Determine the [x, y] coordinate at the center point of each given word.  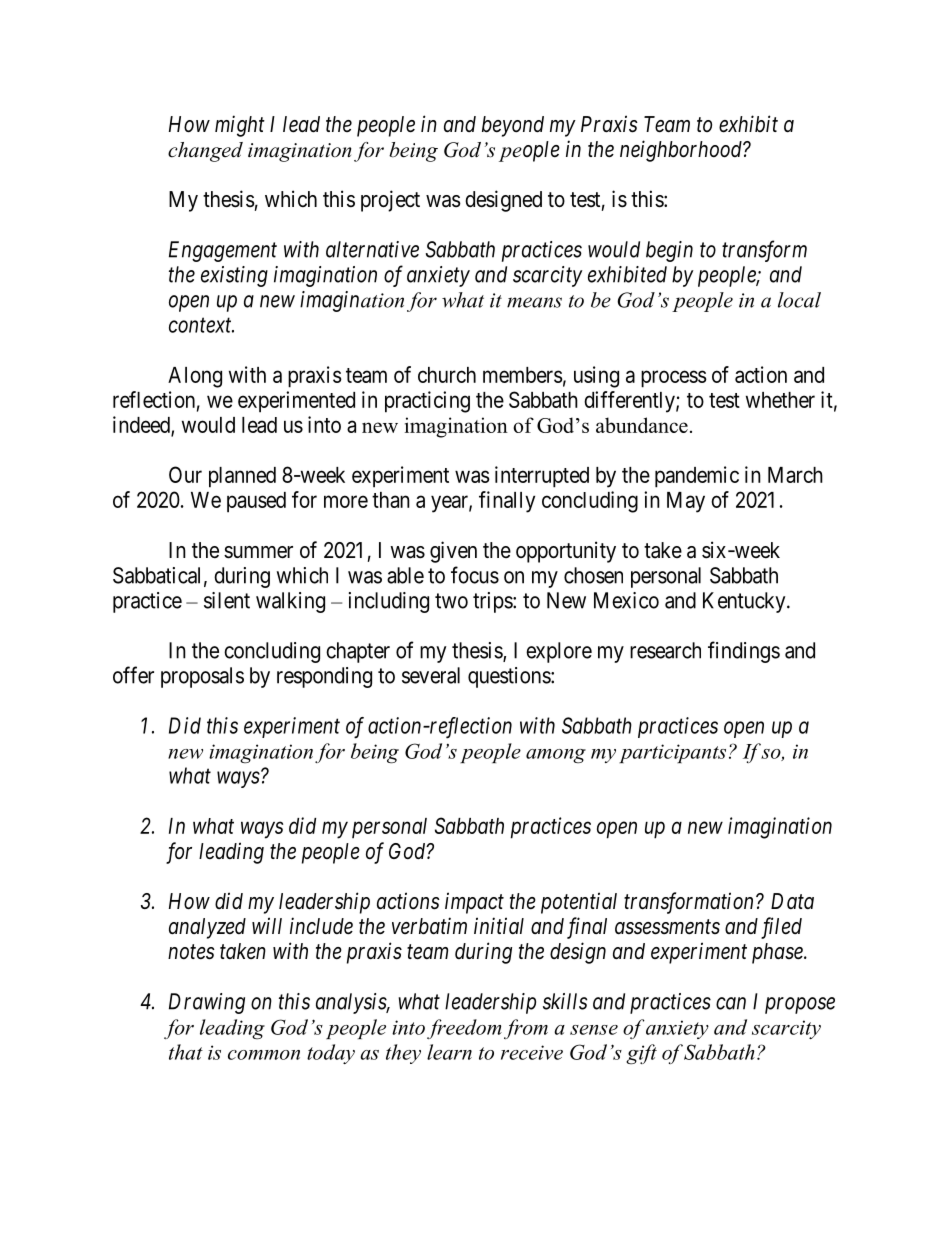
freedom [464, 1029]
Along [195, 377]
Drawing [207, 1003]
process [674, 379]
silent [227, 600]
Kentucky [745, 602]
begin [669, 251]
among [556, 756]
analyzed [207, 928]
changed [205, 152]
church [447, 375]
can [731, 1003]
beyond [513, 126]
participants [672, 753]
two [451, 601]
